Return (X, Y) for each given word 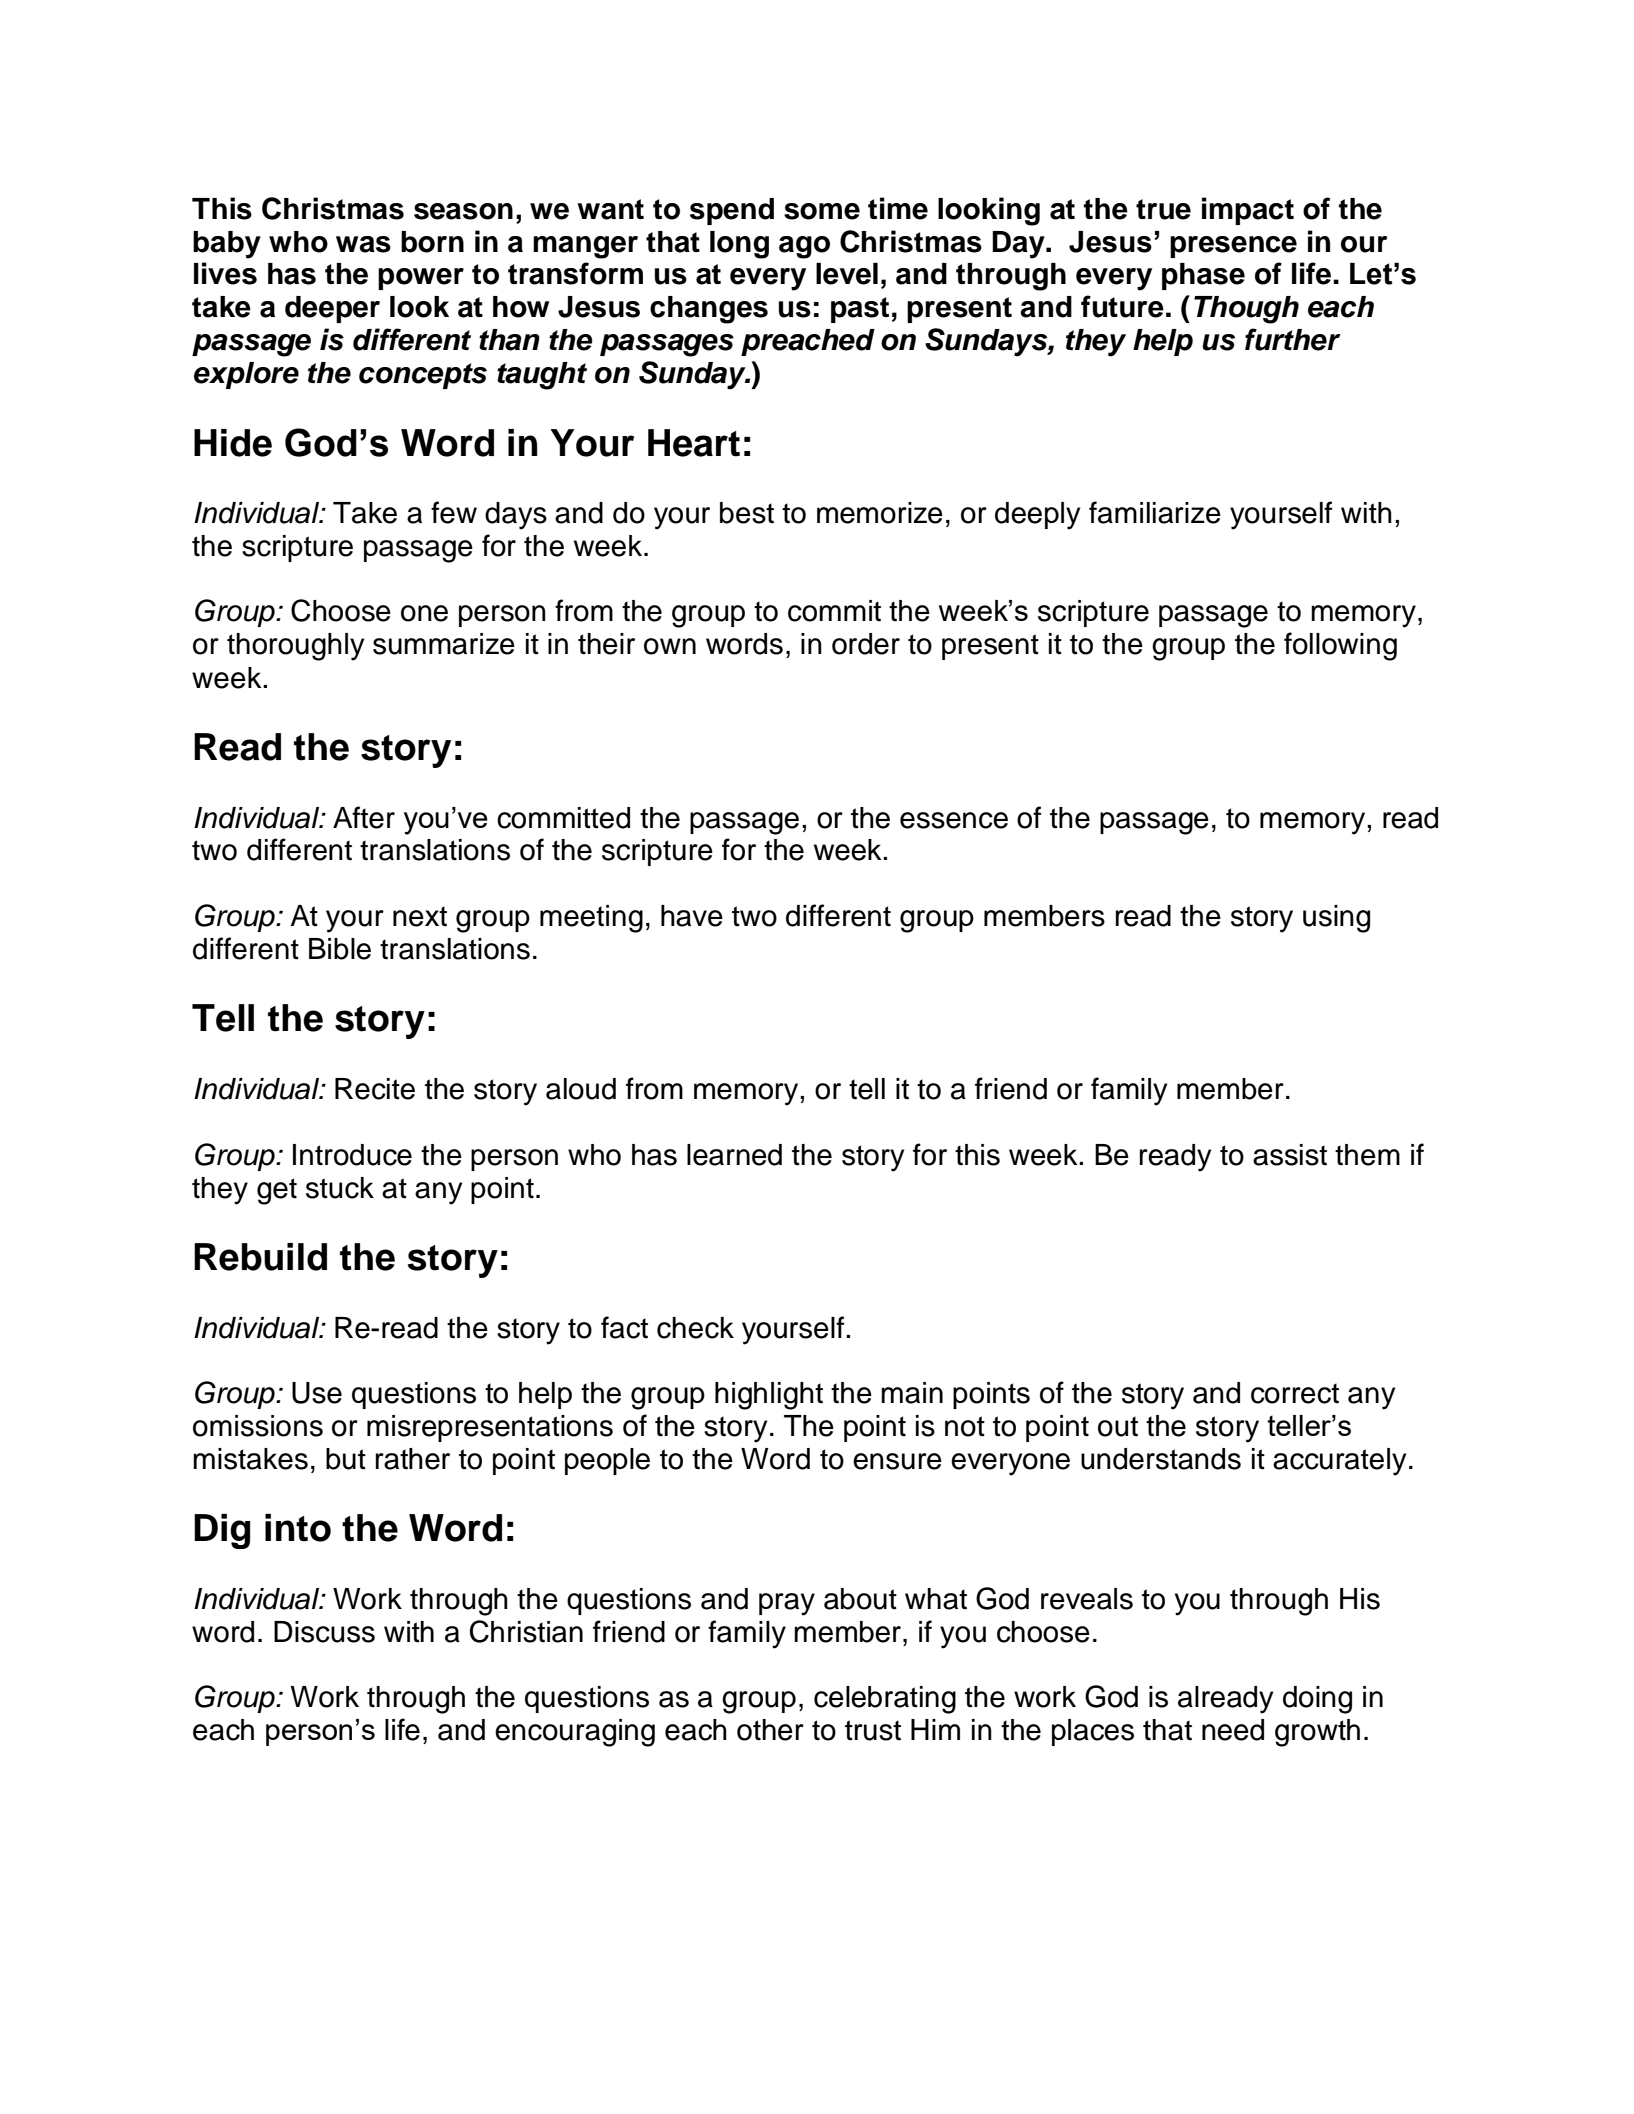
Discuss (324, 1632)
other (770, 1730)
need (1233, 1730)
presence (1233, 247)
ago (804, 247)
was (363, 244)
